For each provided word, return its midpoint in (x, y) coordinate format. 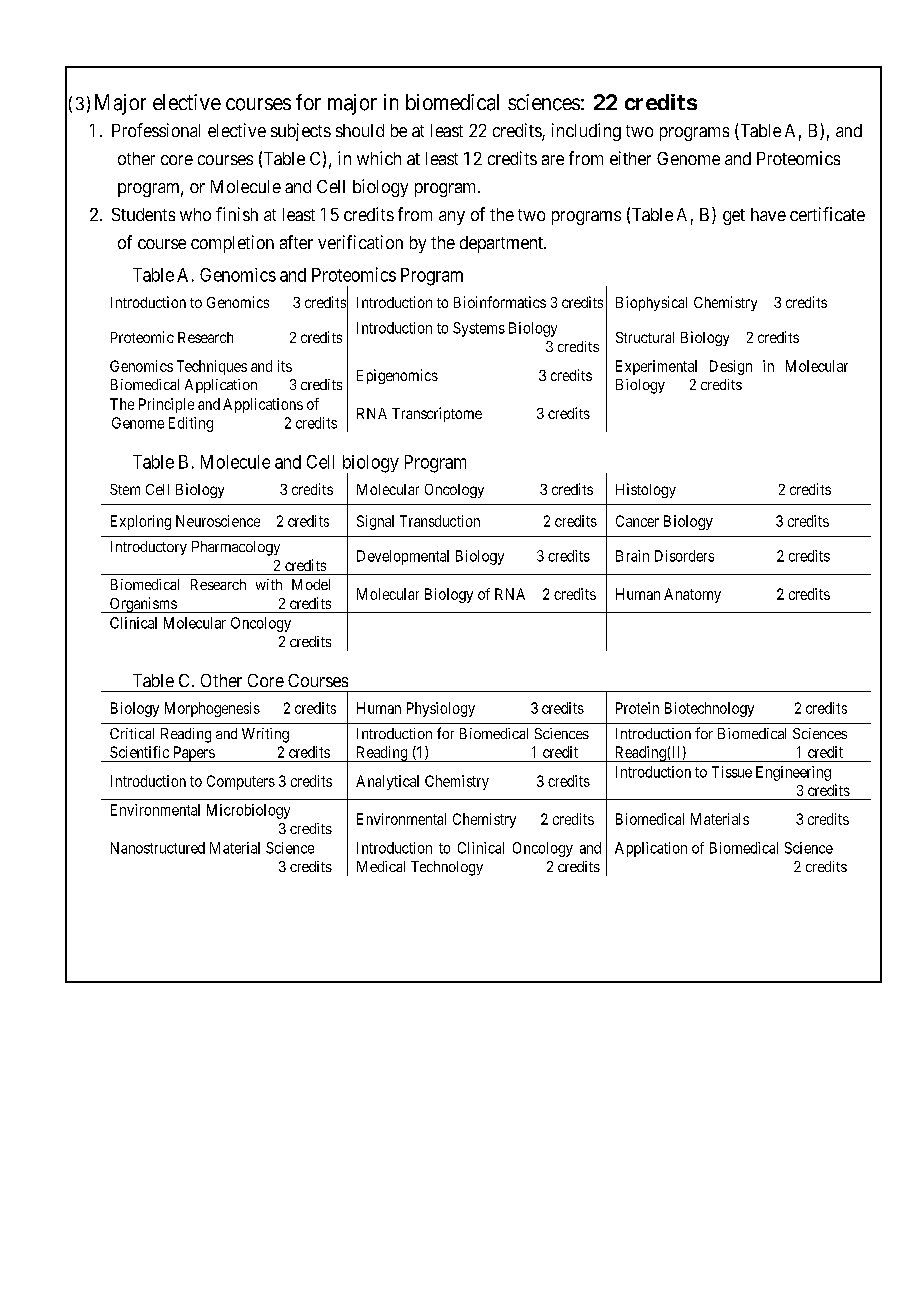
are (553, 160)
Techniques (212, 367)
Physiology (441, 709)
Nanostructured (158, 848)
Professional (156, 130)
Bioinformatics (500, 302)
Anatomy (692, 595)
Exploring (141, 522)
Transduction (440, 521)
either (630, 158)
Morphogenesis (212, 709)
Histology (646, 490)
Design (731, 367)
